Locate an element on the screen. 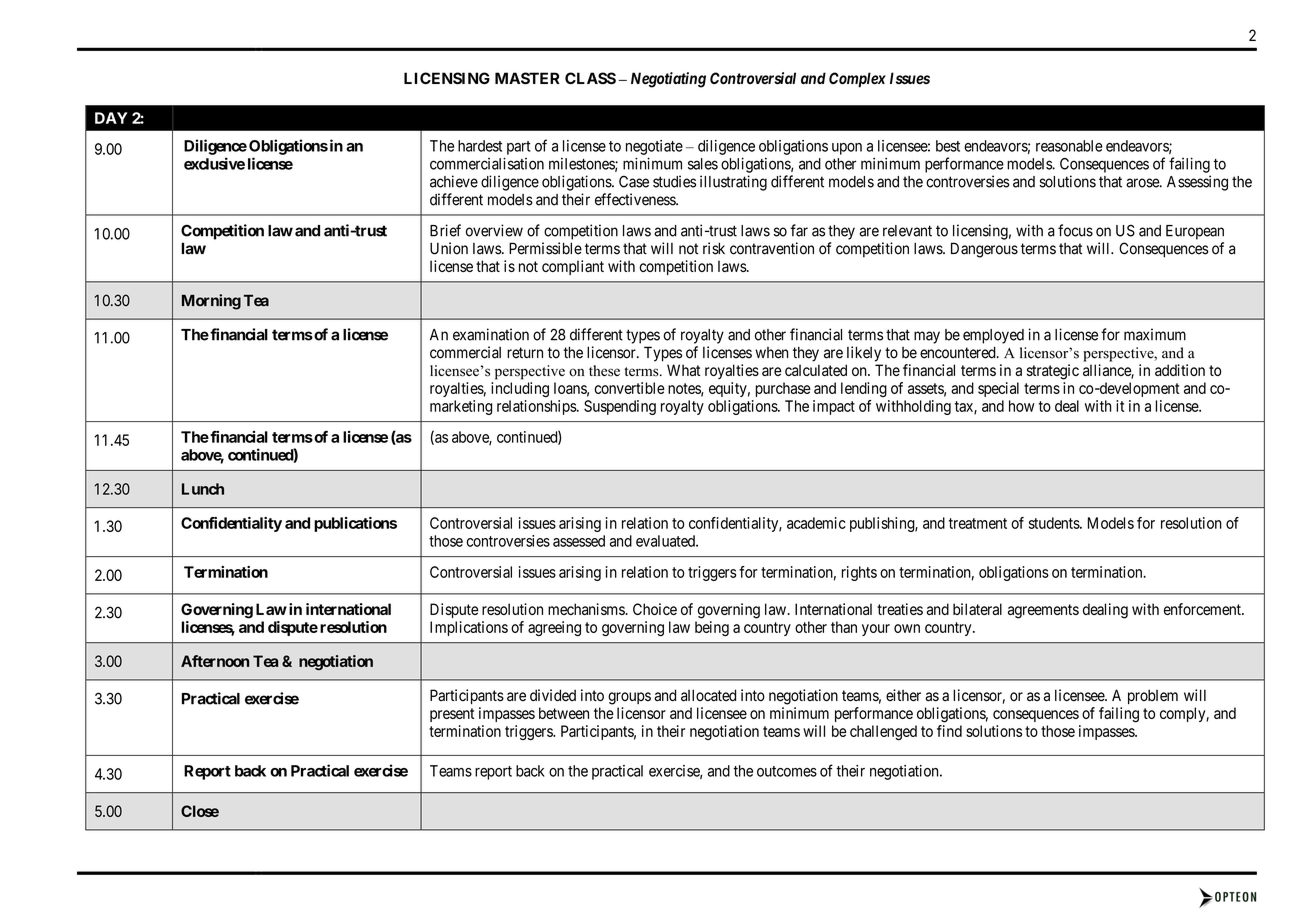  outcomes is located at coordinates (787, 771).
